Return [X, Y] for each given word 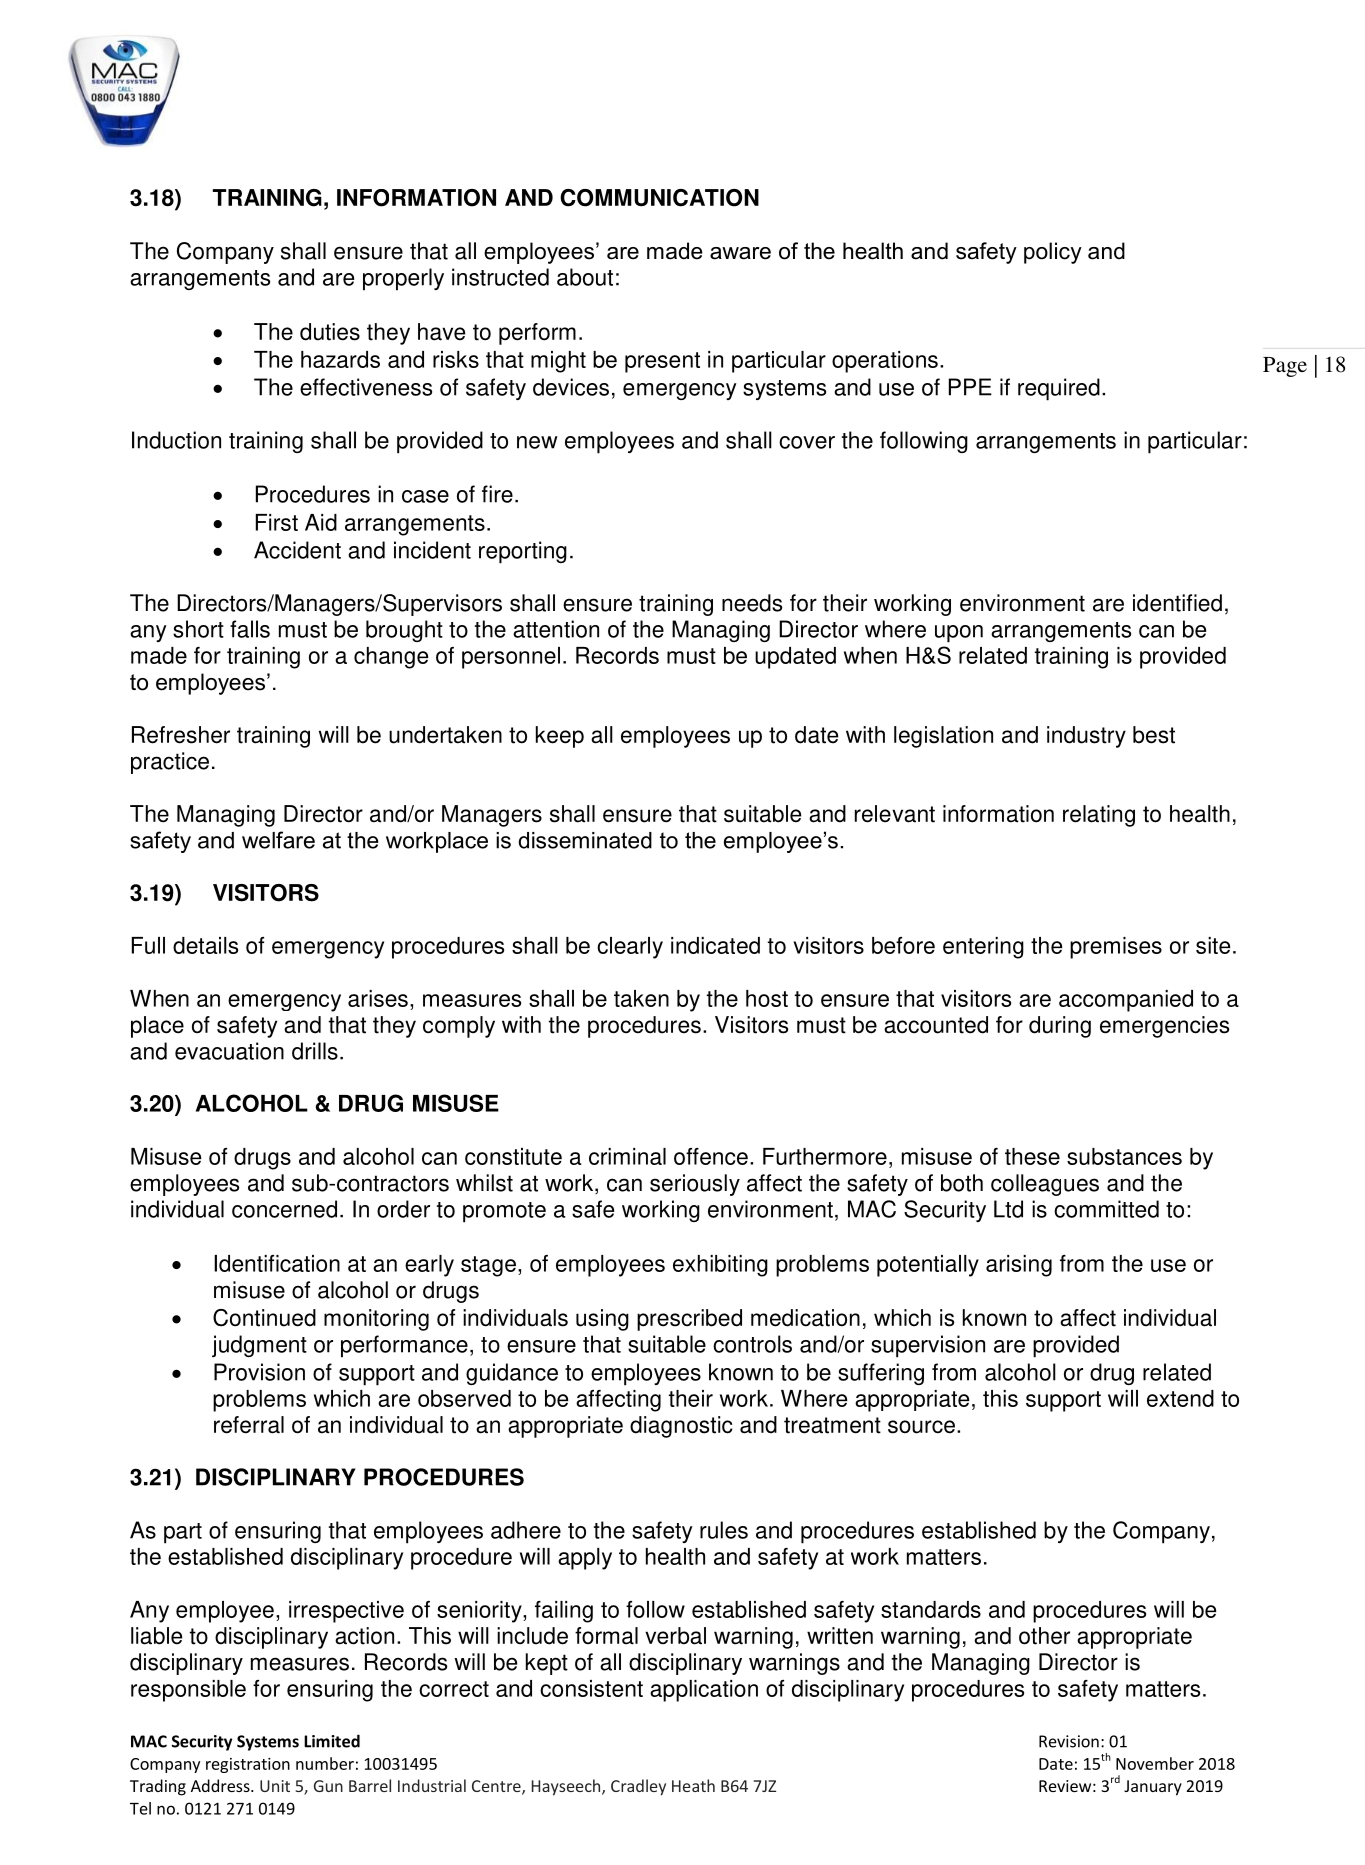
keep [560, 737]
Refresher [181, 735]
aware [740, 253]
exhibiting [720, 1266]
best [1154, 735]
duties [330, 332]
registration [248, 1765]
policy [1053, 253]
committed [1106, 1209]
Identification [277, 1263]
